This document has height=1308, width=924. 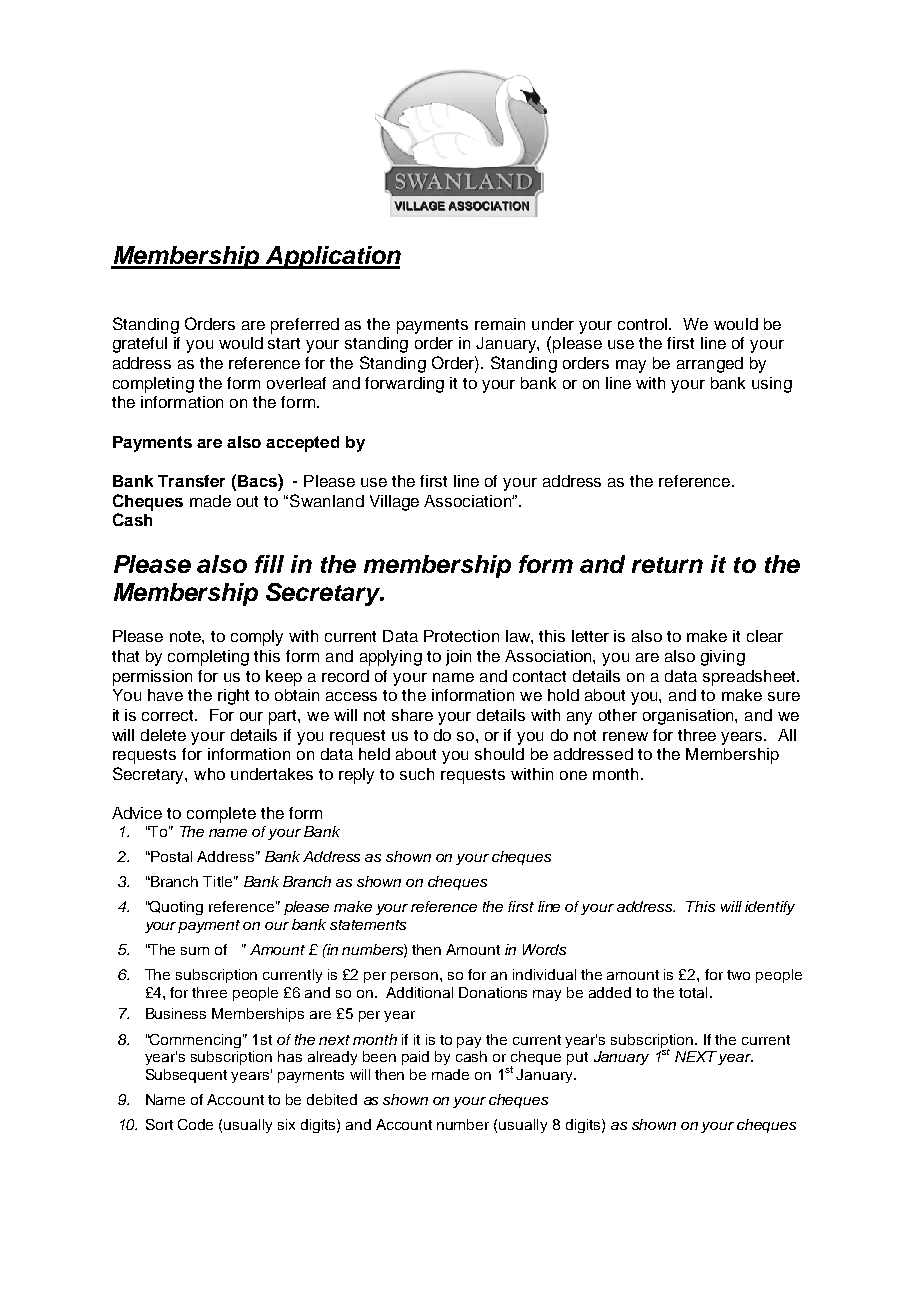 I want to click on grateful, so click(x=140, y=345).
